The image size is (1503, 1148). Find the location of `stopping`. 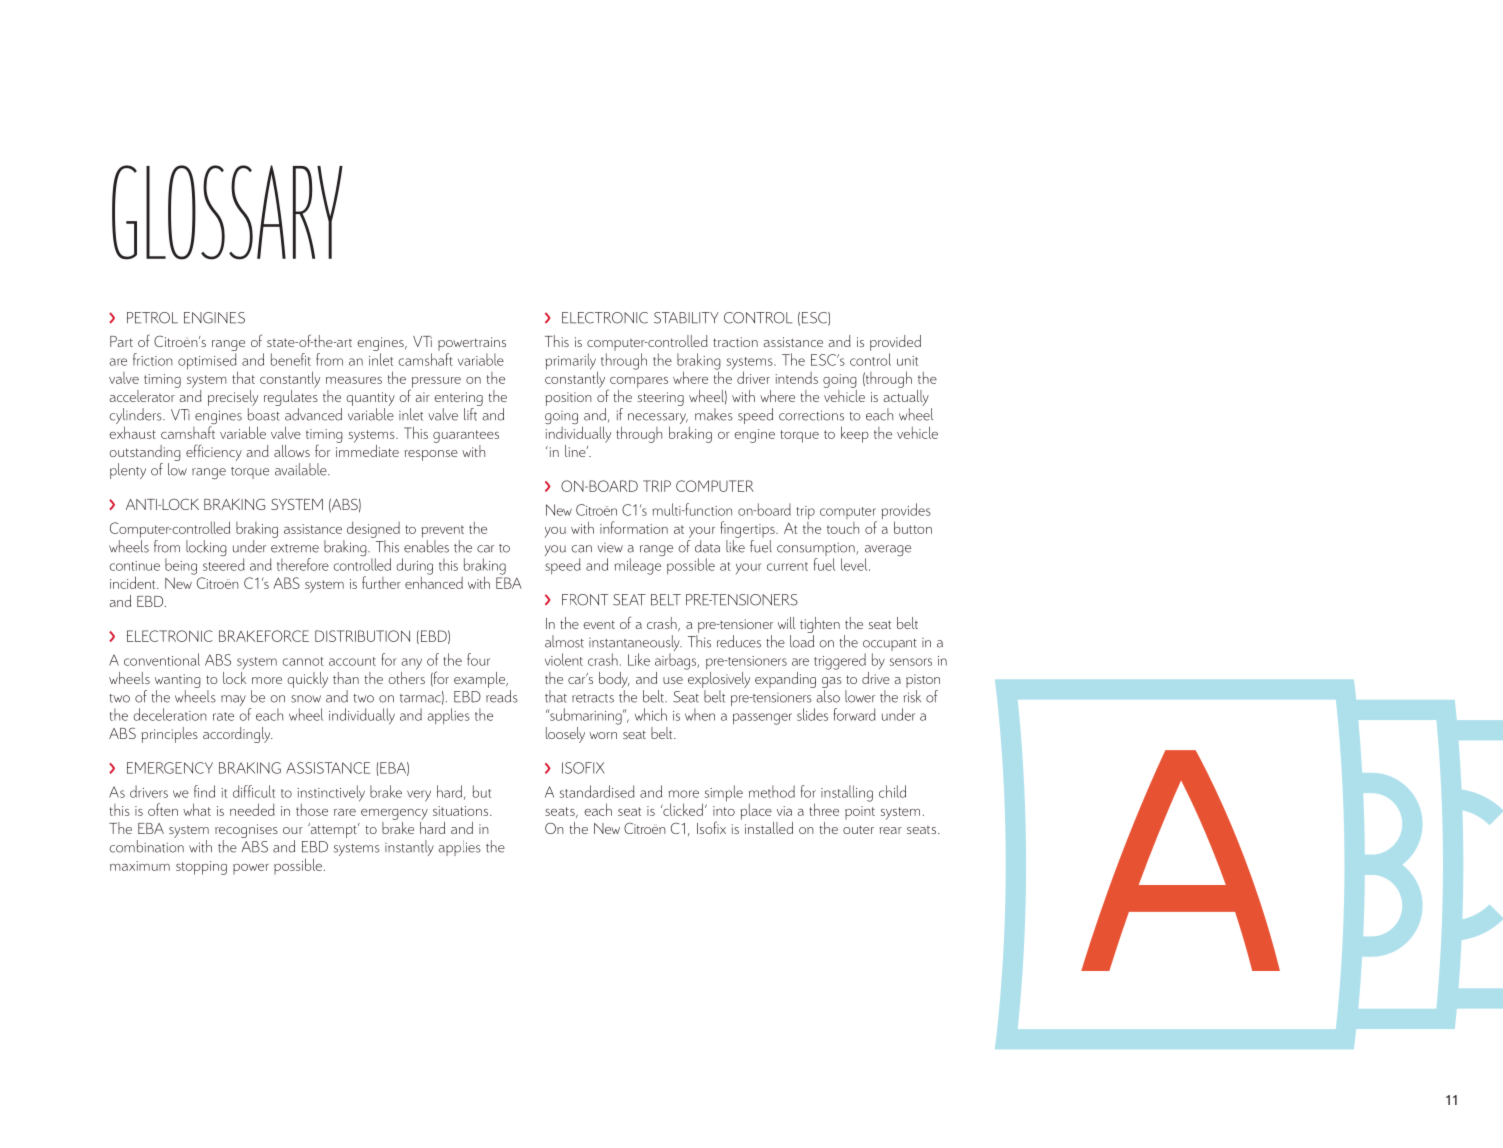

stopping is located at coordinates (201, 868).
